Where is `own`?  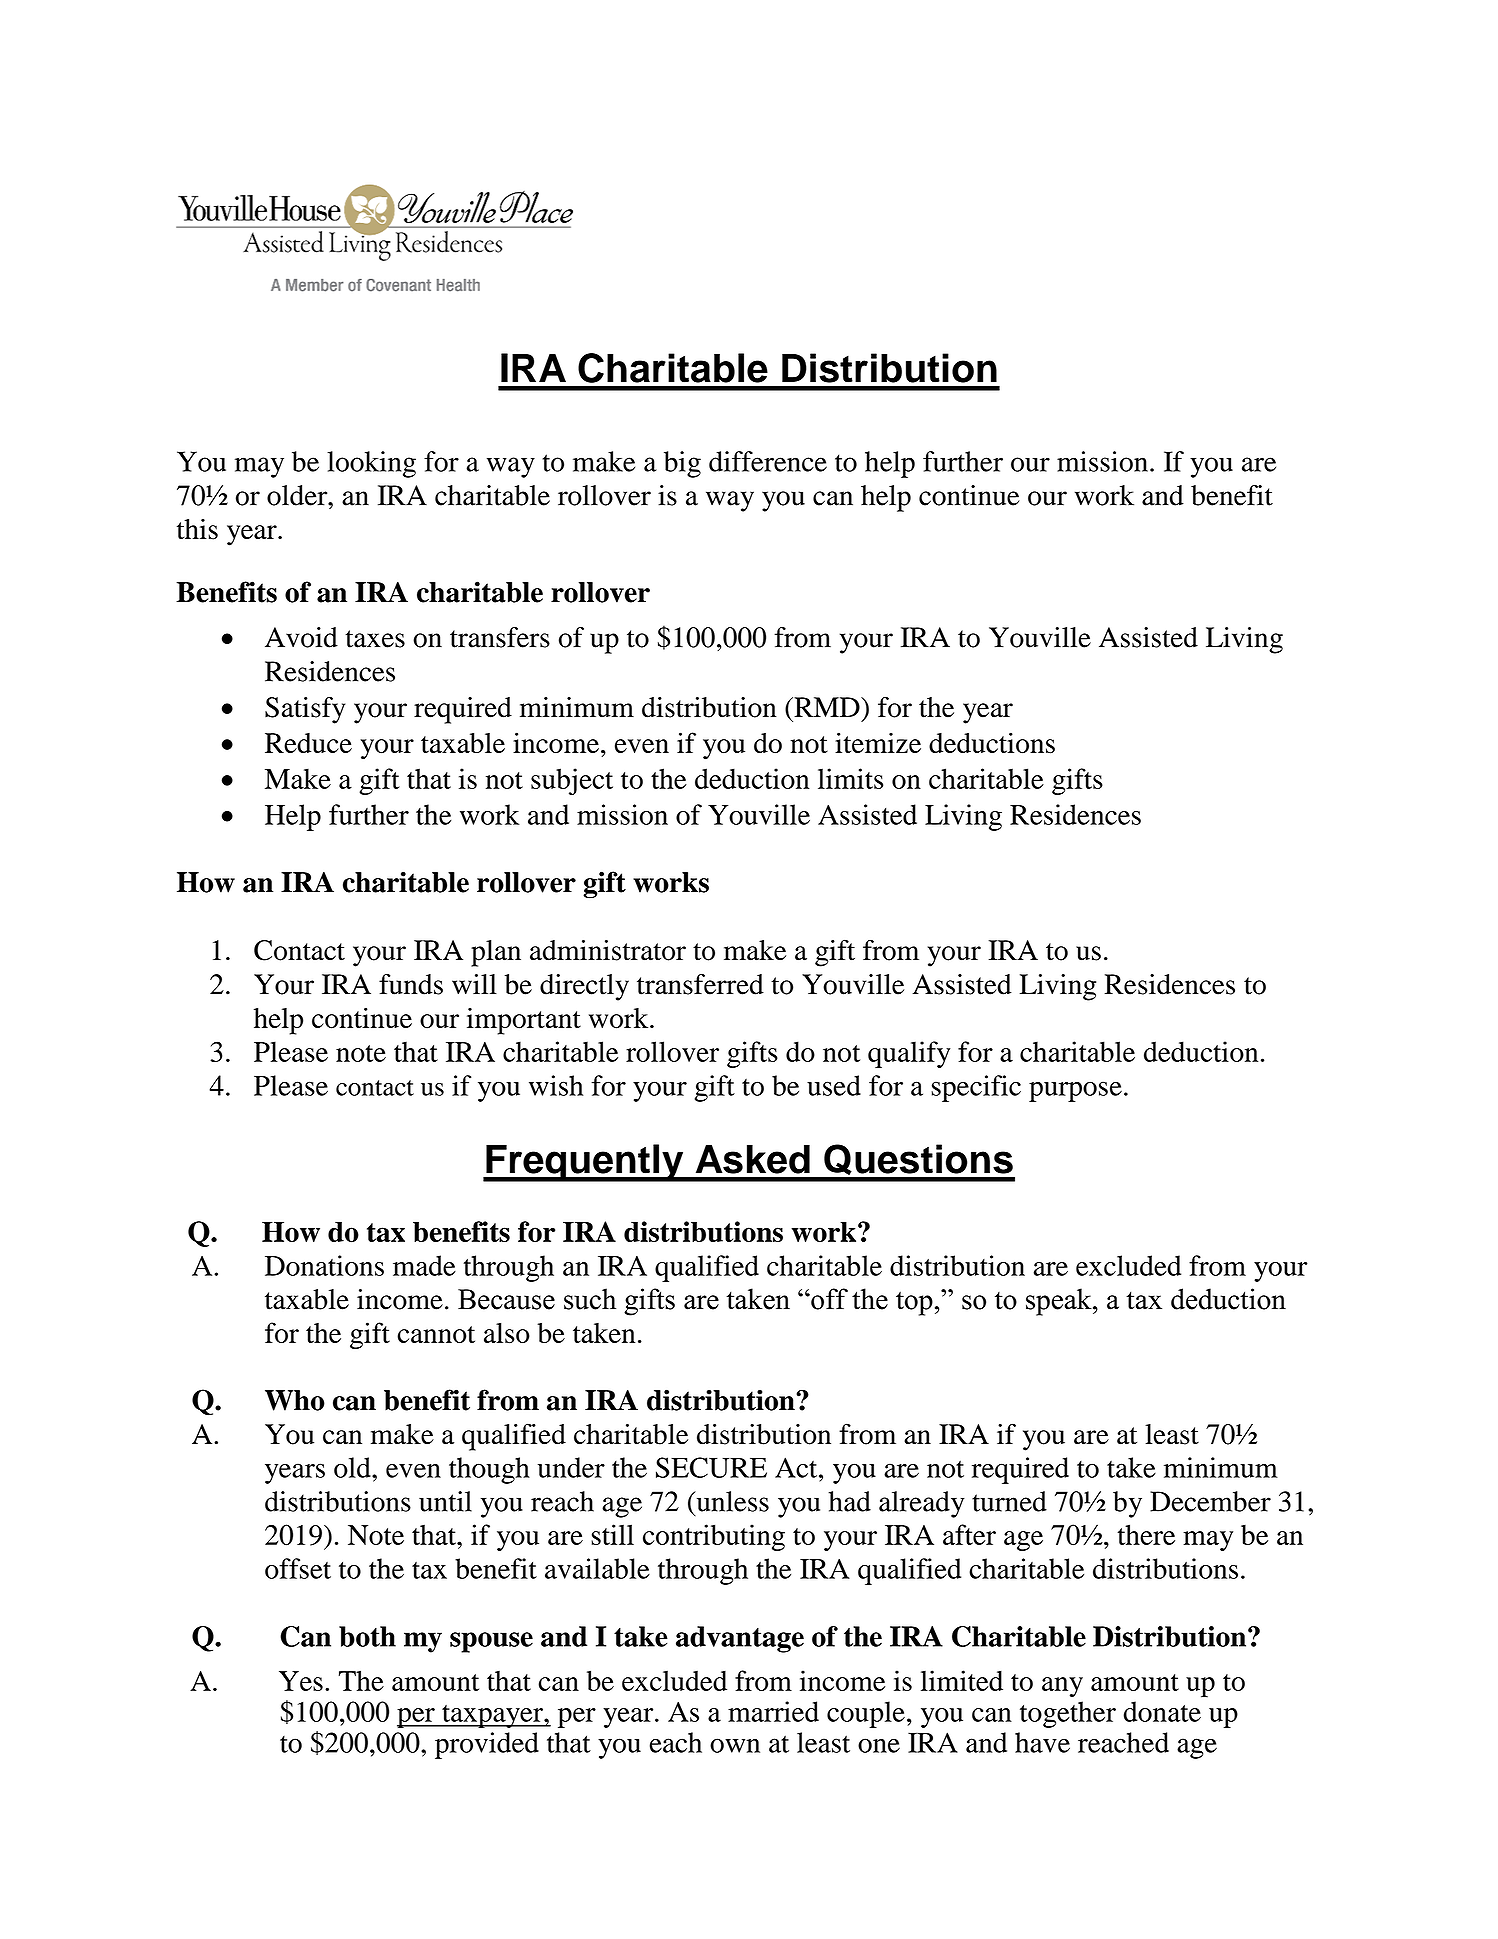
own is located at coordinates (735, 1745).
